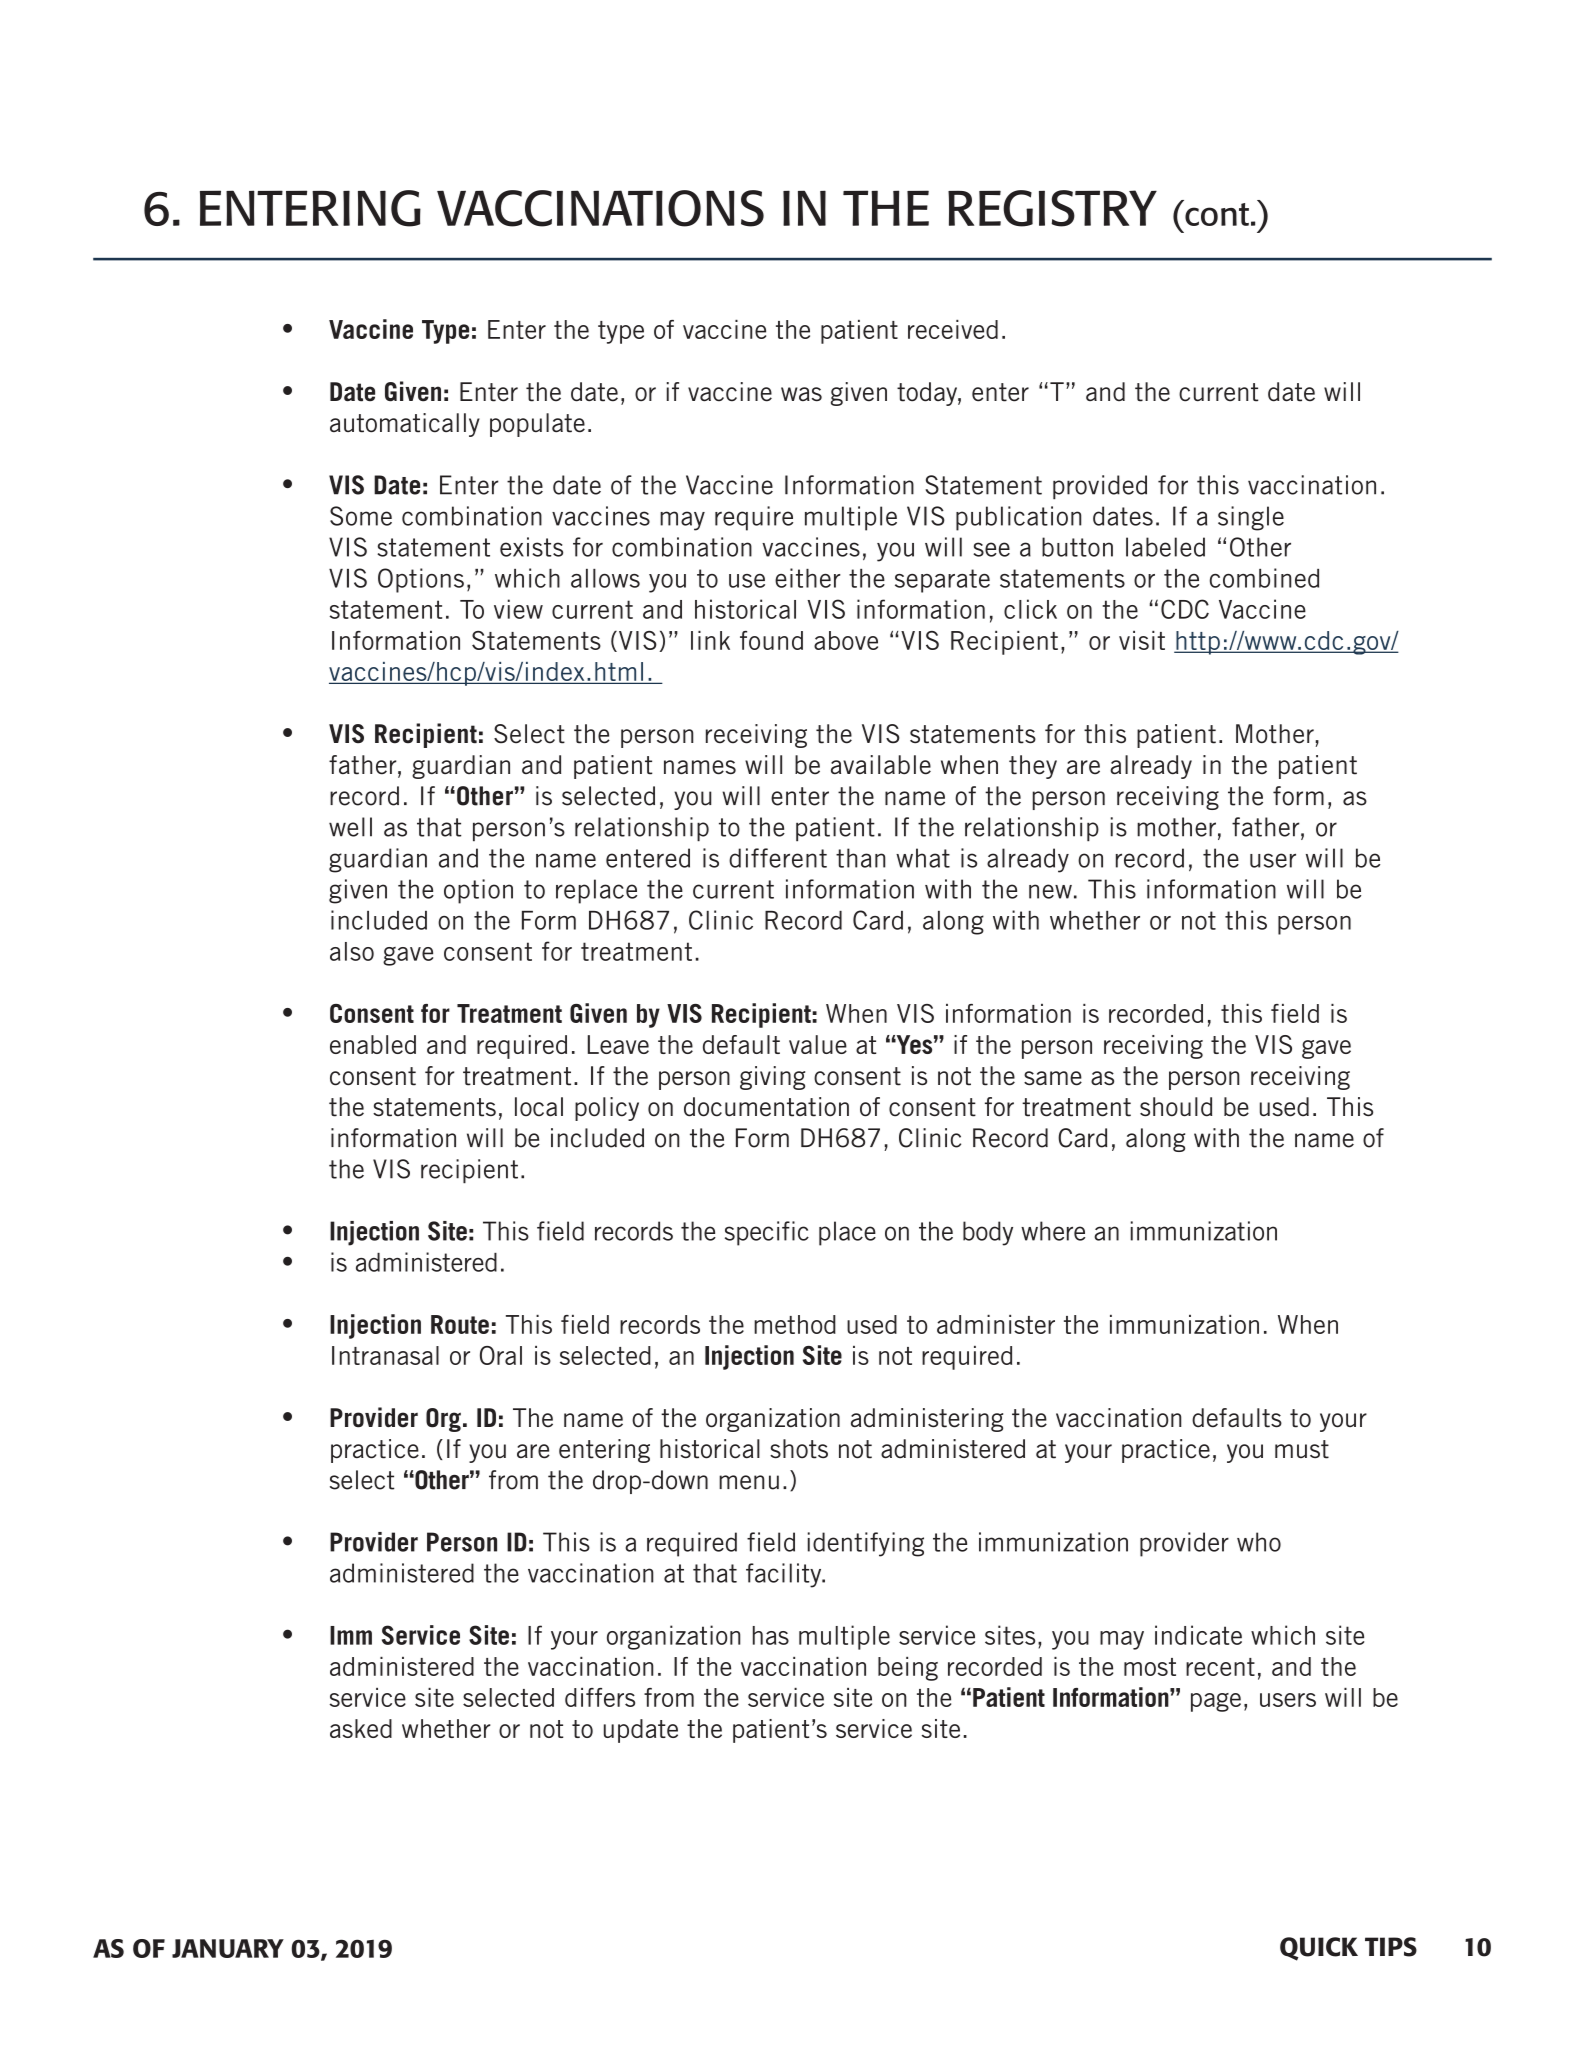  What do you see at coordinates (1033, 767) in the image?
I see `they` at bounding box center [1033, 767].
